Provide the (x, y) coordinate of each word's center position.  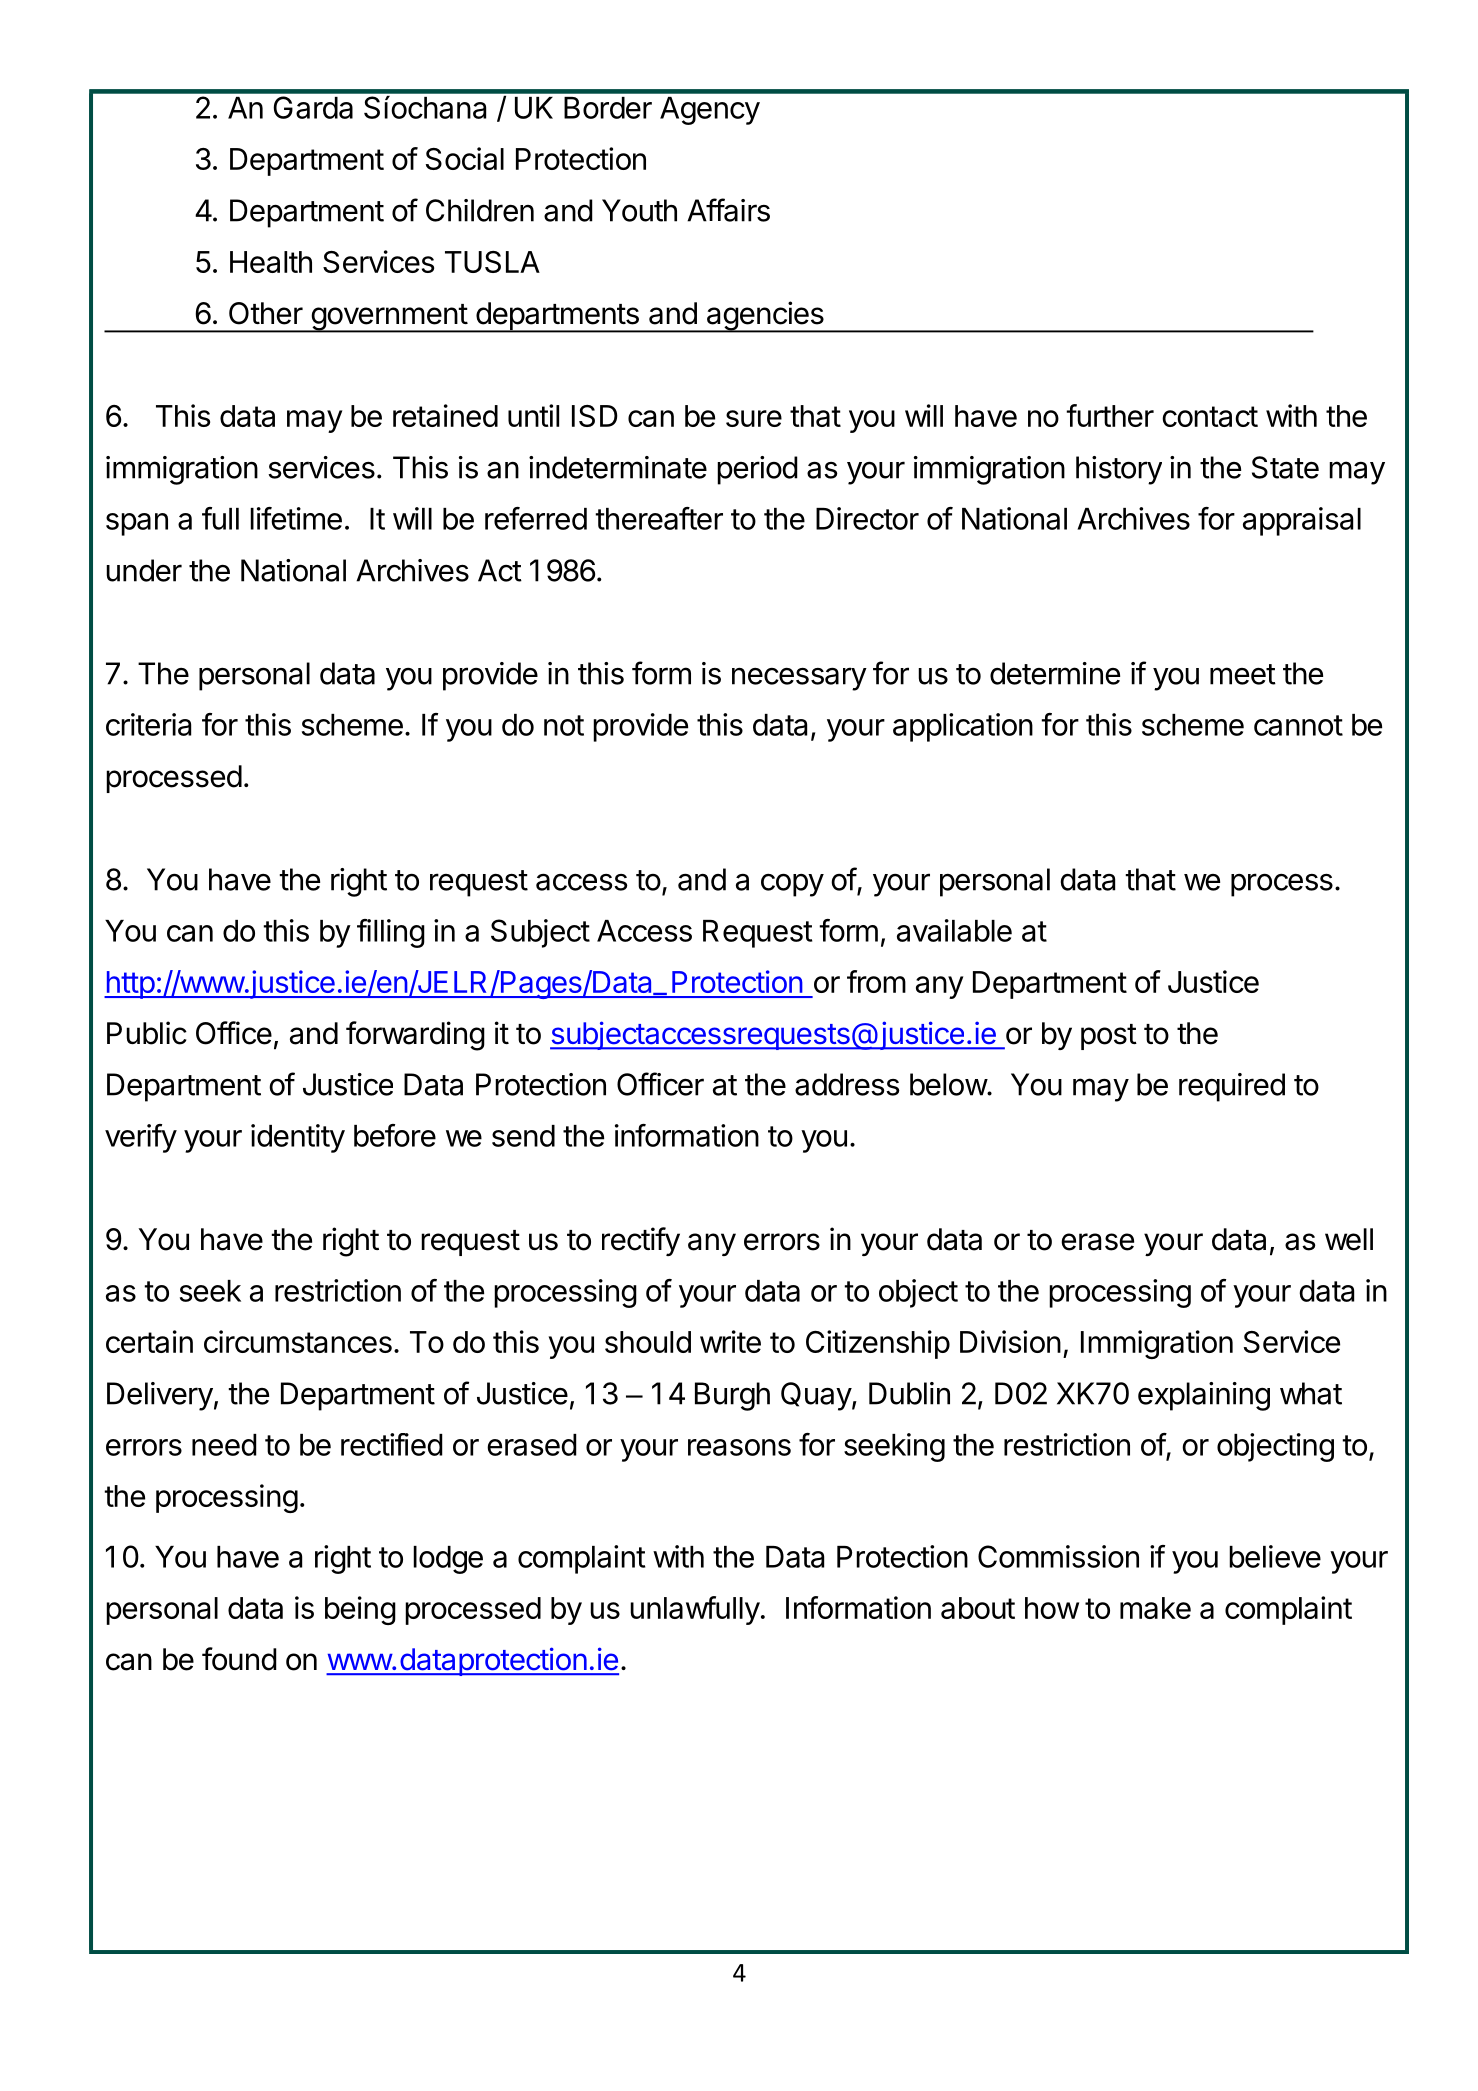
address (847, 1084)
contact (1210, 416)
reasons (739, 1447)
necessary (799, 679)
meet (1243, 674)
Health (271, 262)
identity (298, 1138)
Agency (710, 111)
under (144, 570)
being (360, 1610)
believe (1275, 1556)
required (1232, 1087)
